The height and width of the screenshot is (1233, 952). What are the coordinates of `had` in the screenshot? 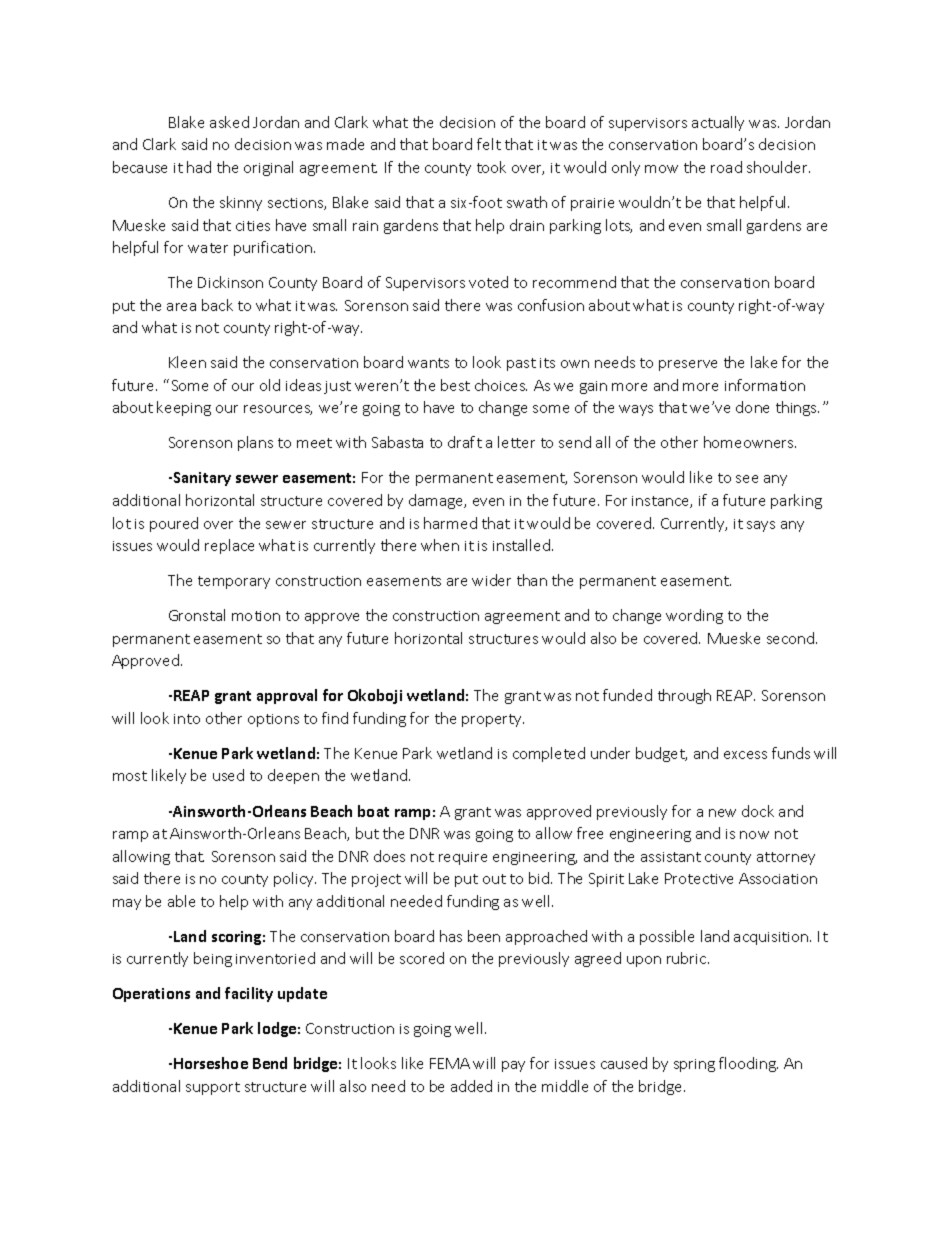 It's located at (199, 167).
